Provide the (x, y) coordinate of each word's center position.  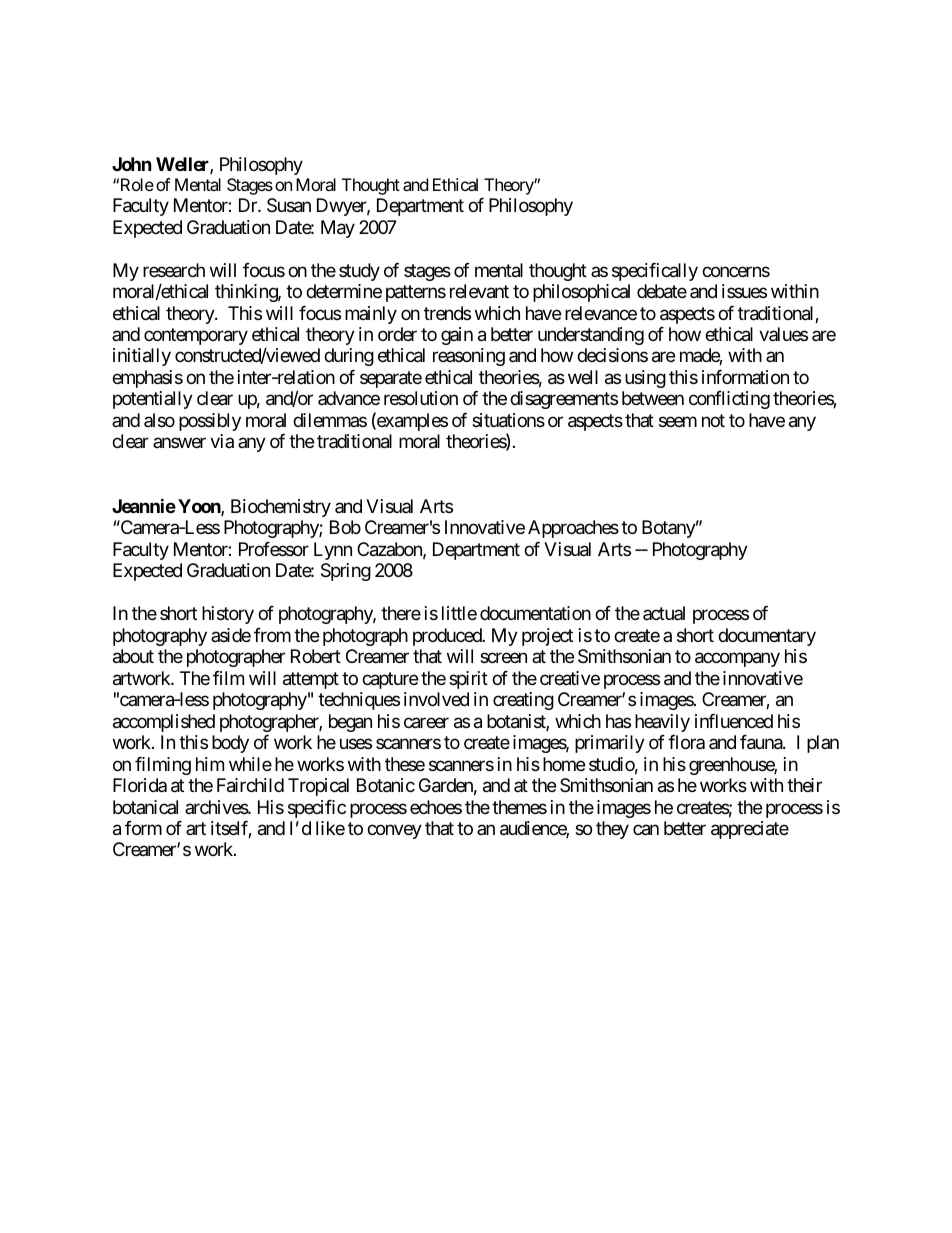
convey (394, 832)
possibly (210, 422)
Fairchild (250, 785)
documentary (767, 637)
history (228, 615)
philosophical (581, 293)
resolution (421, 398)
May (338, 229)
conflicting (729, 400)
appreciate (750, 830)
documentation (535, 613)
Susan (289, 205)
